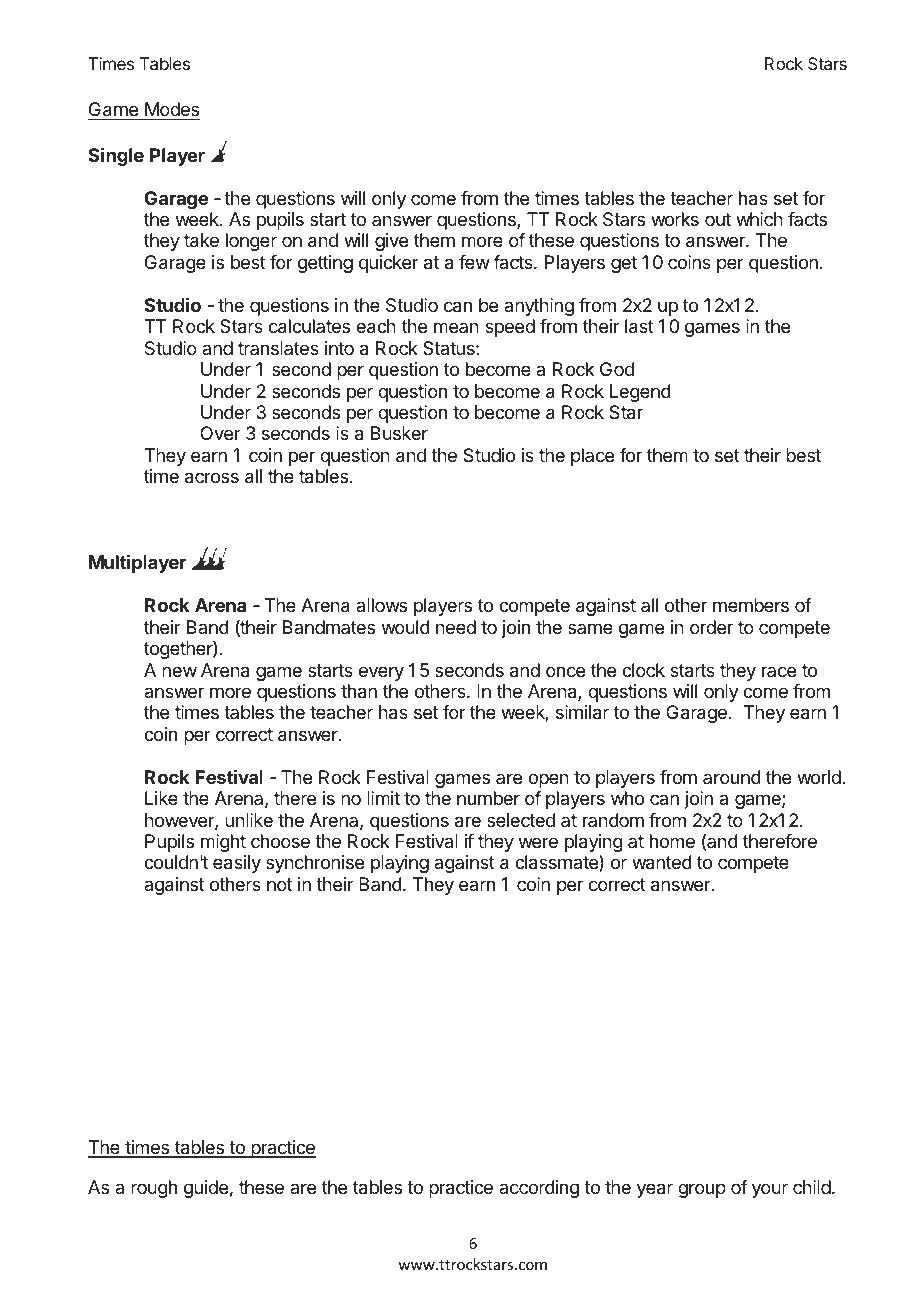 This image has height=1308, width=924. Describe the element at coordinates (640, 393) in the image. I see `Legend` at that location.
